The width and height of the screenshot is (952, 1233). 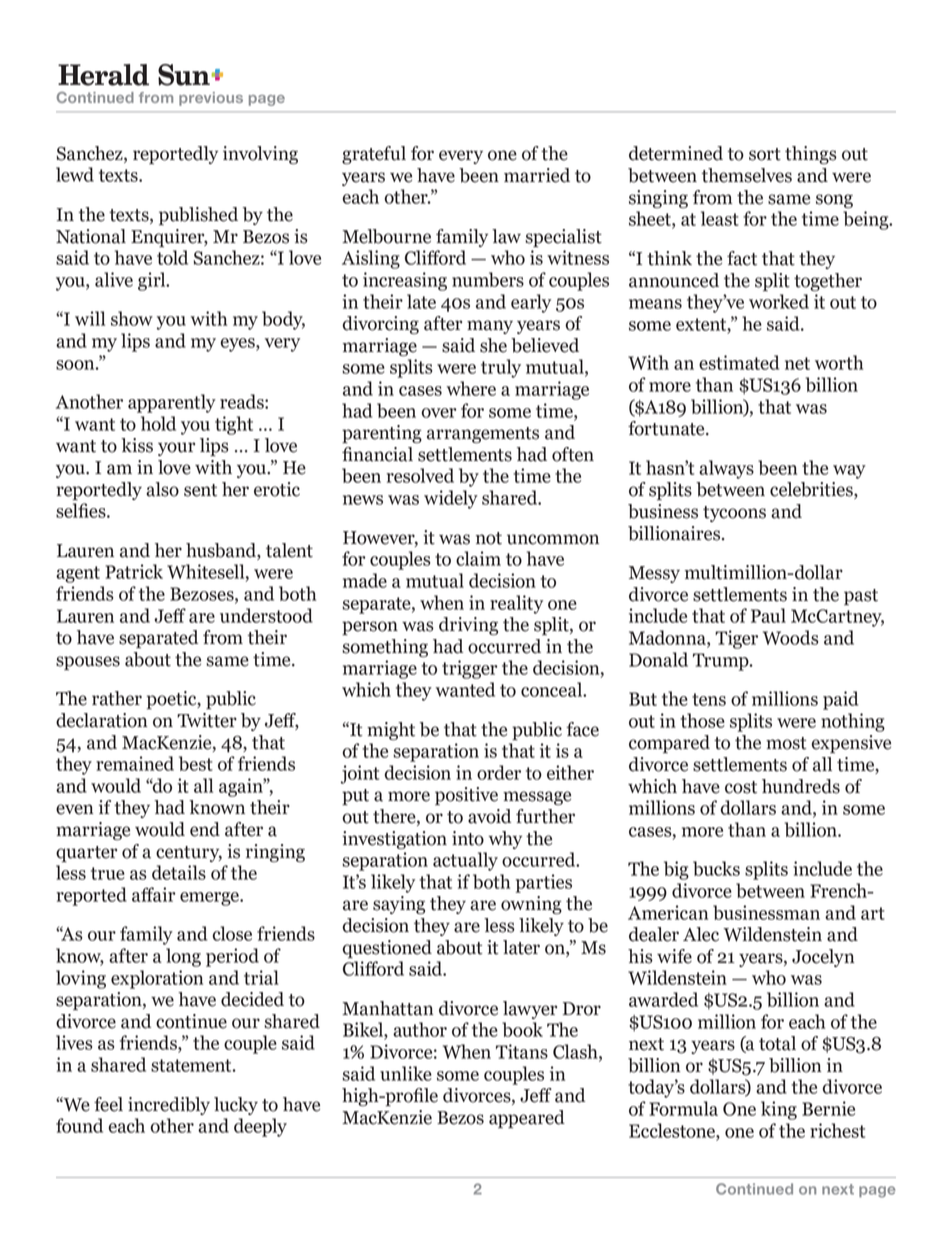 What do you see at coordinates (779, 1110) in the screenshot?
I see `king` at bounding box center [779, 1110].
